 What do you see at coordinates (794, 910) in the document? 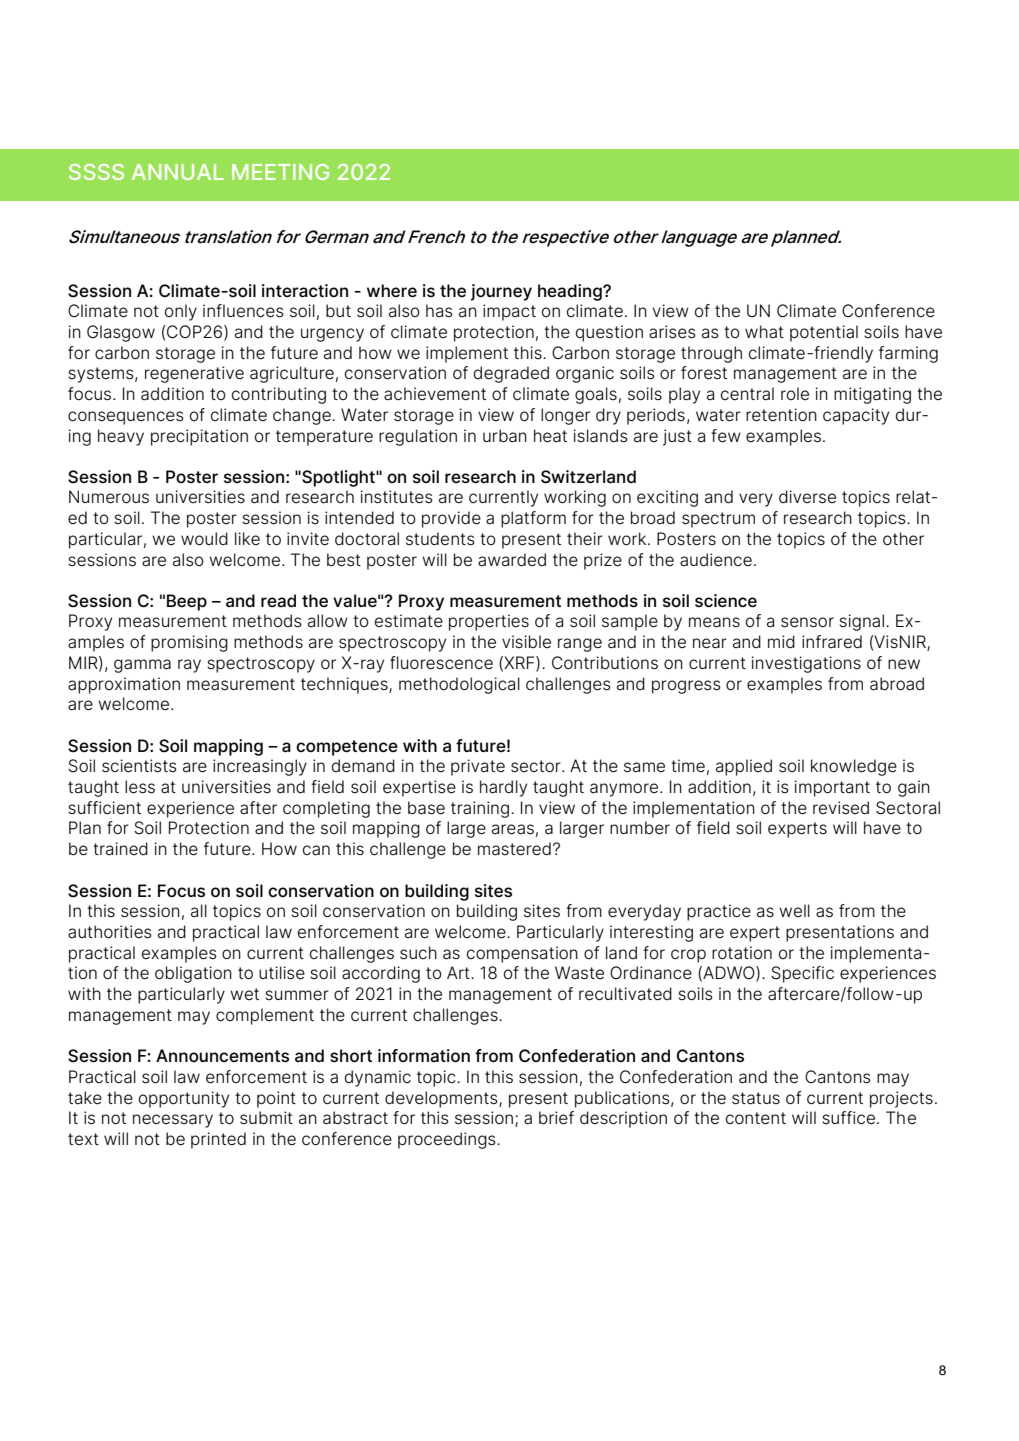
I see `well` at bounding box center [794, 910].
